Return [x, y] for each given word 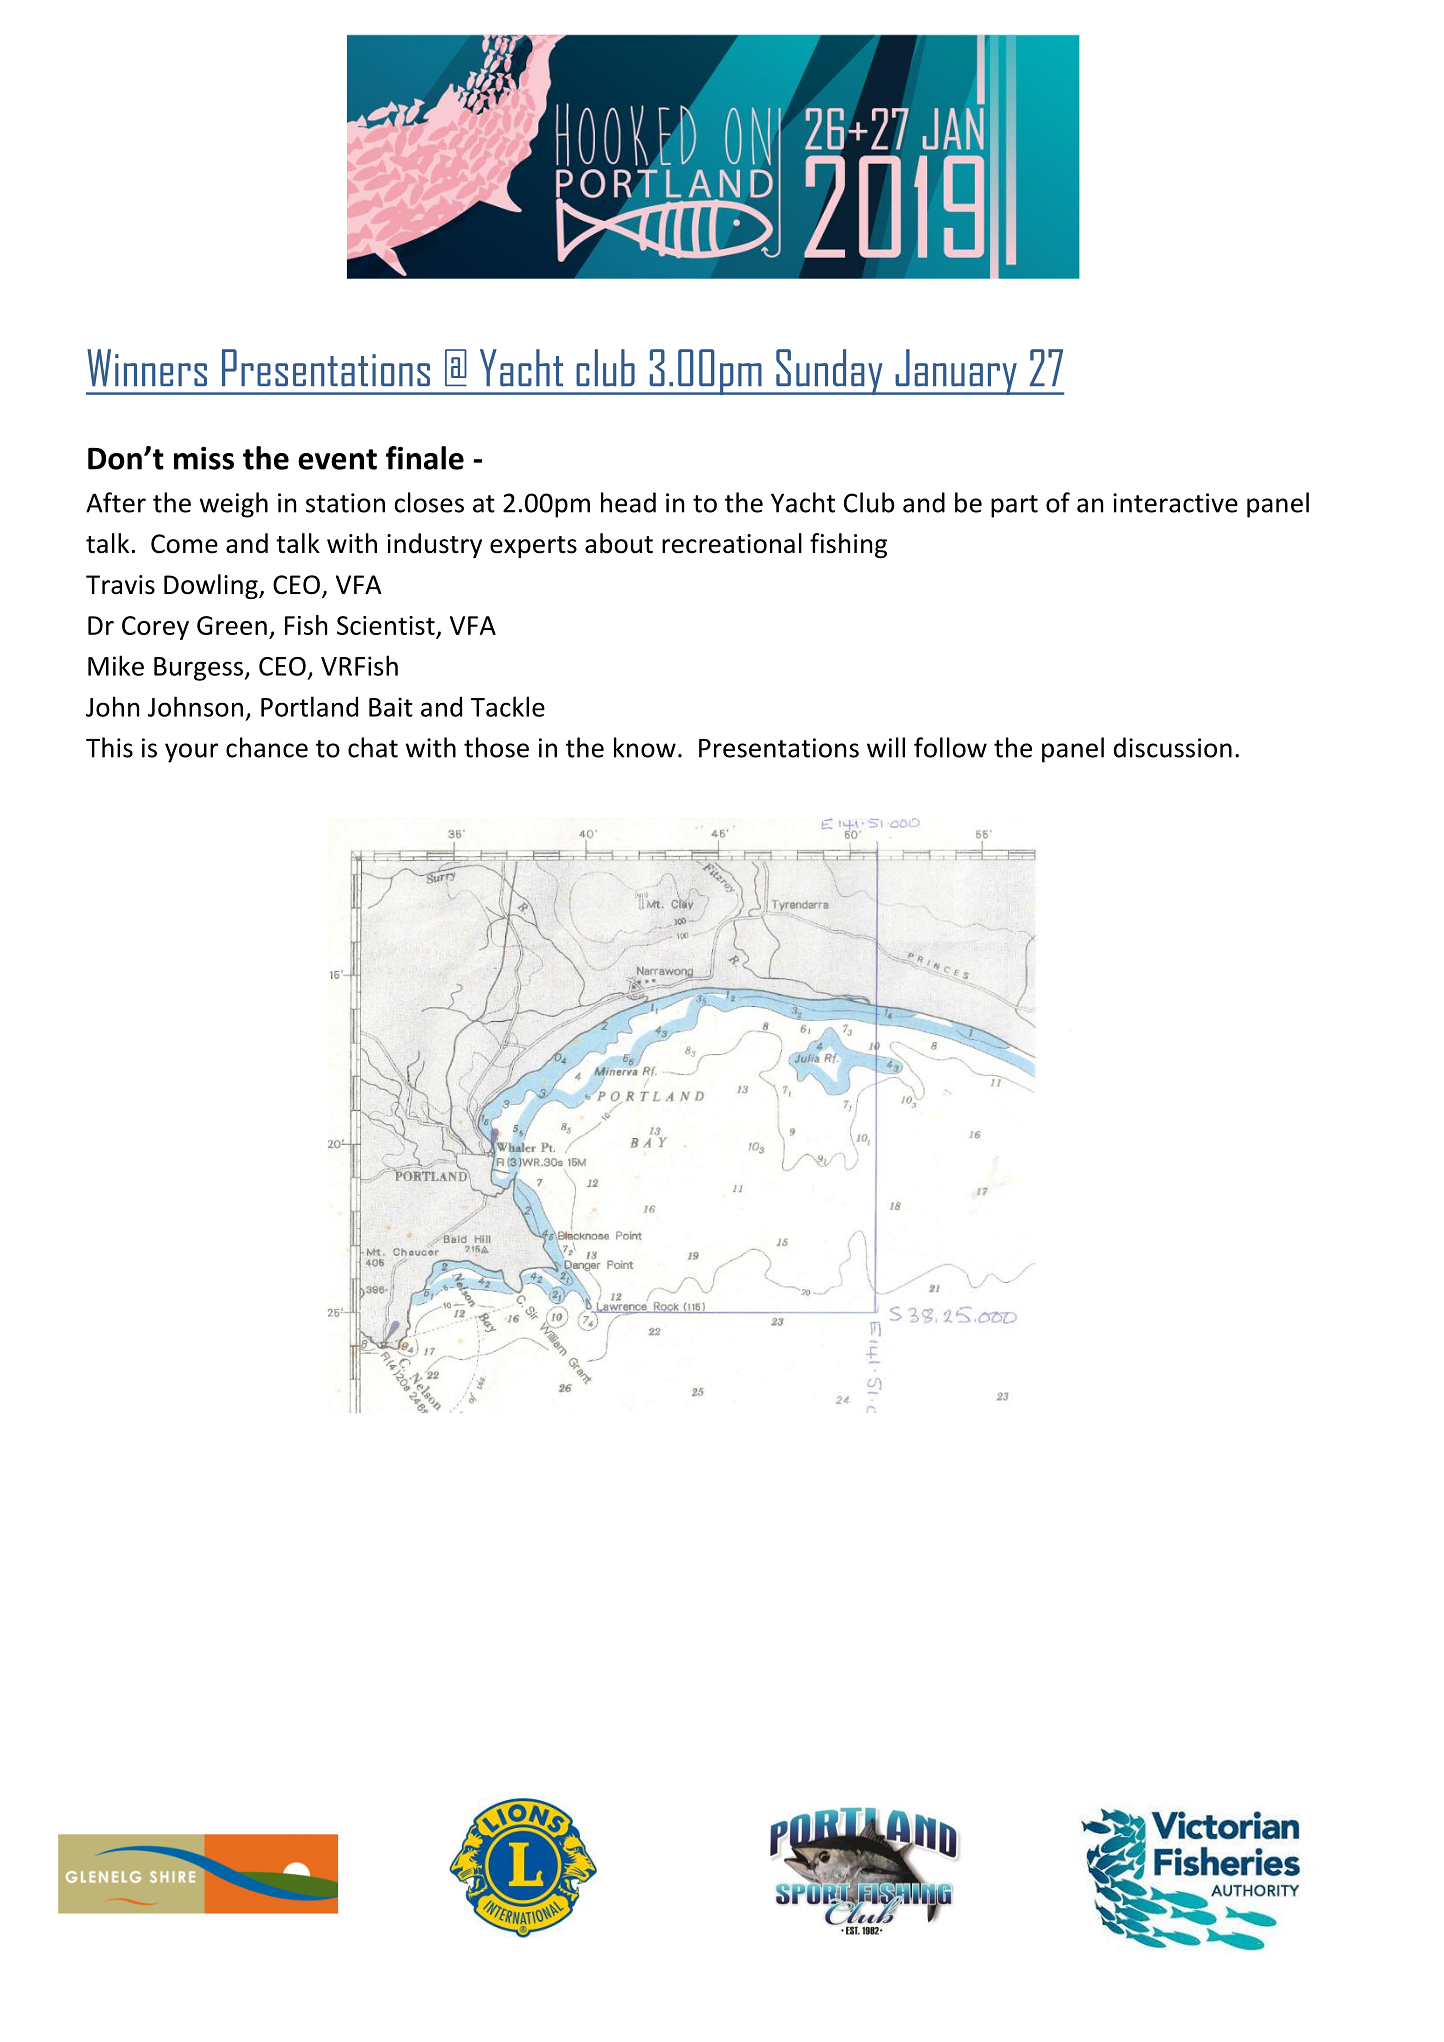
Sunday [829, 372]
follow [950, 747]
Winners [147, 368]
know [645, 747]
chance [267, 747]
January [956, 372]
